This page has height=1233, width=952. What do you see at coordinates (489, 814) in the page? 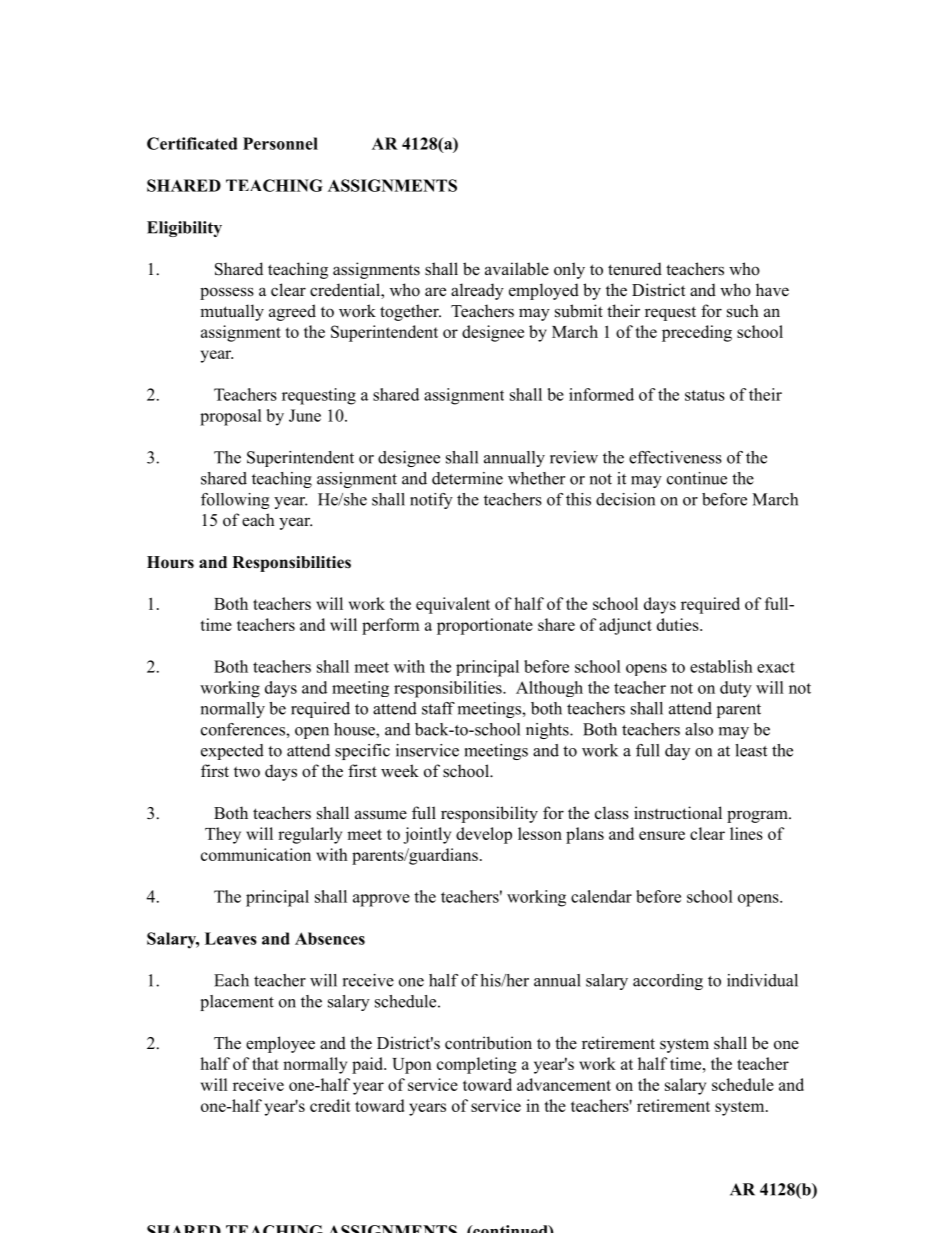
I see `responsibility` at bounding box center [489, 814].
